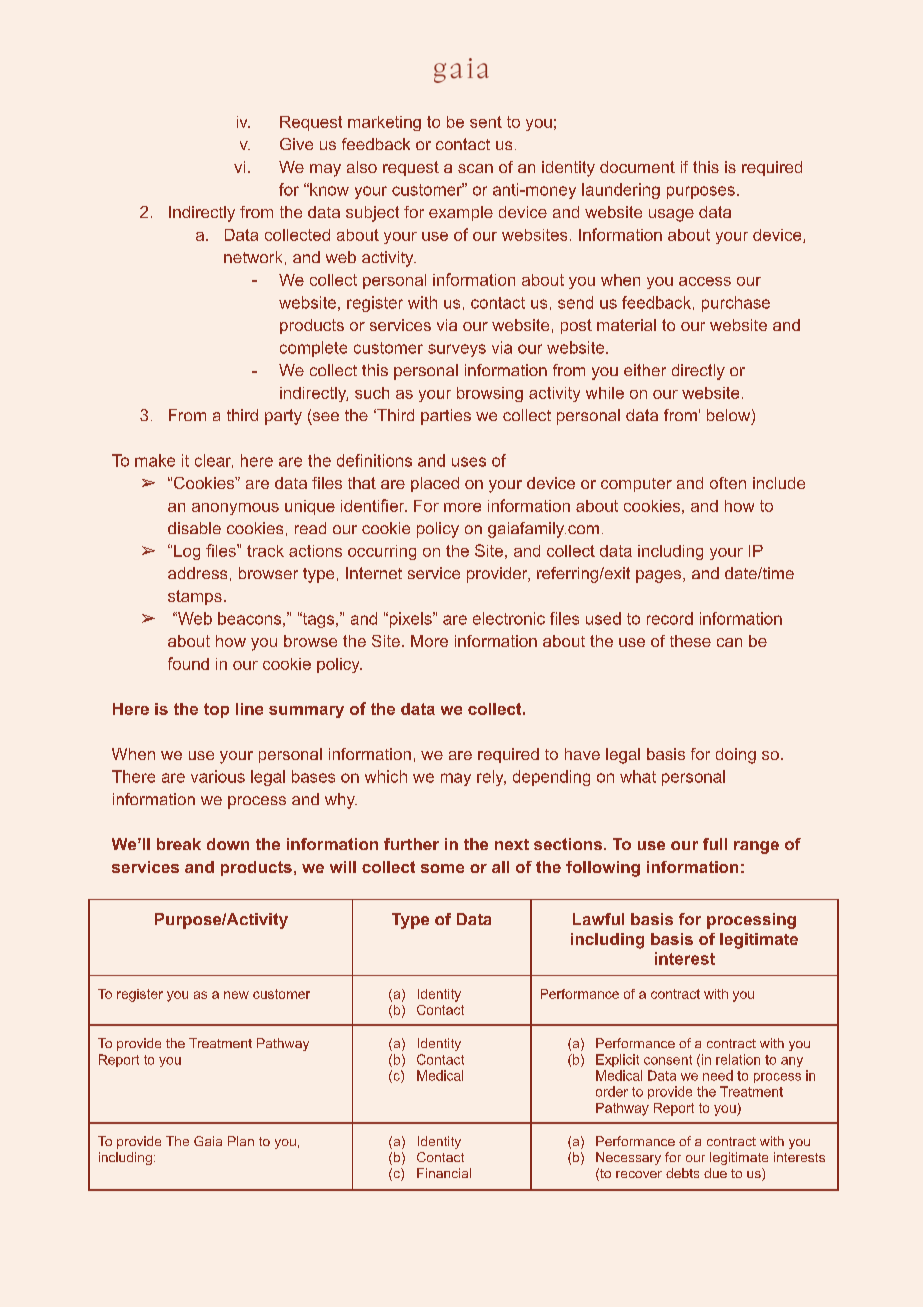 This screenshot has height=1307, width=924. What do you see at coordinates (444, 1173) in the screenshot?
I see `Financial` at bounding box center [444, 1173].
